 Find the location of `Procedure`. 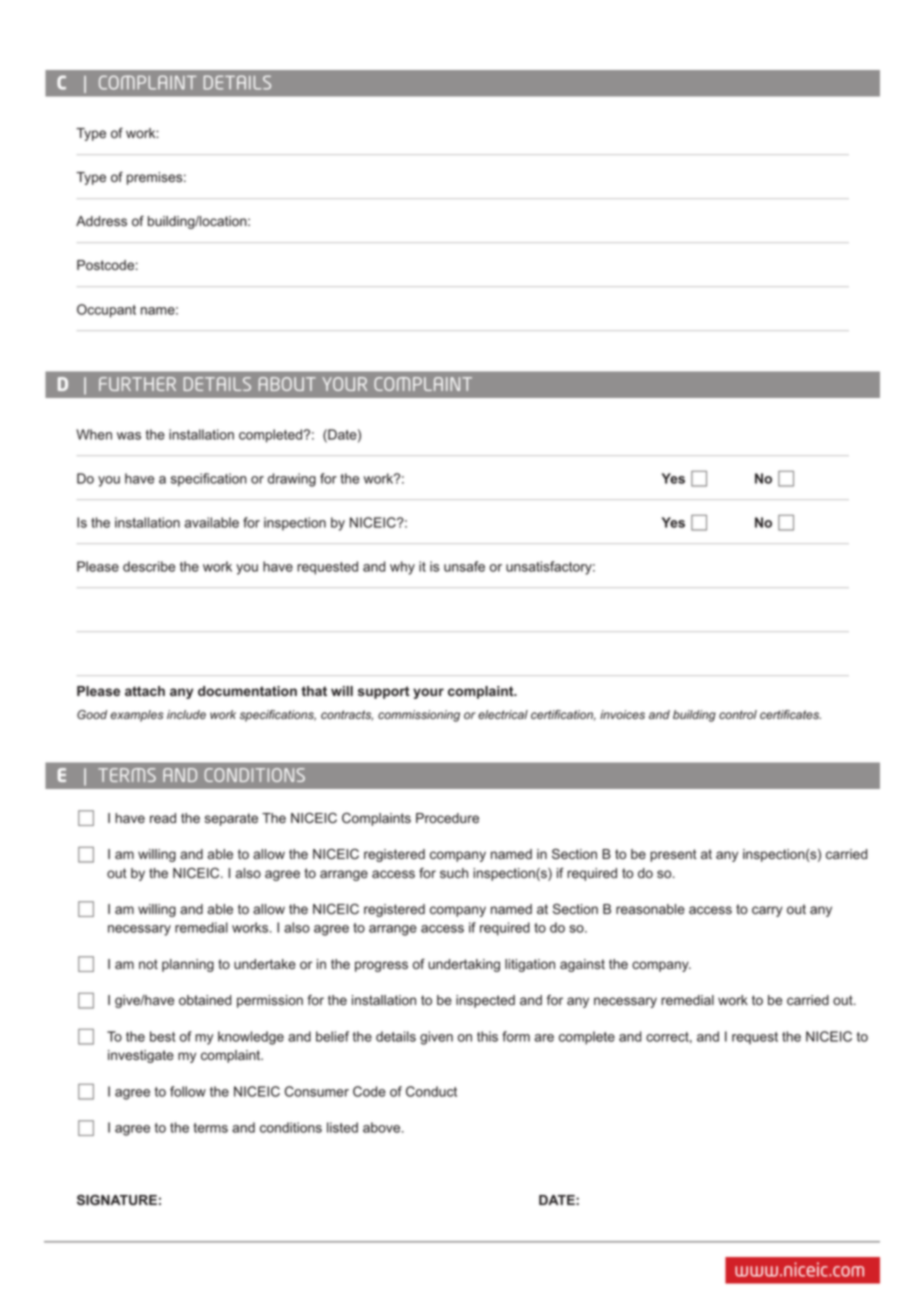

Procedure is located at coordinates (447, 818).
